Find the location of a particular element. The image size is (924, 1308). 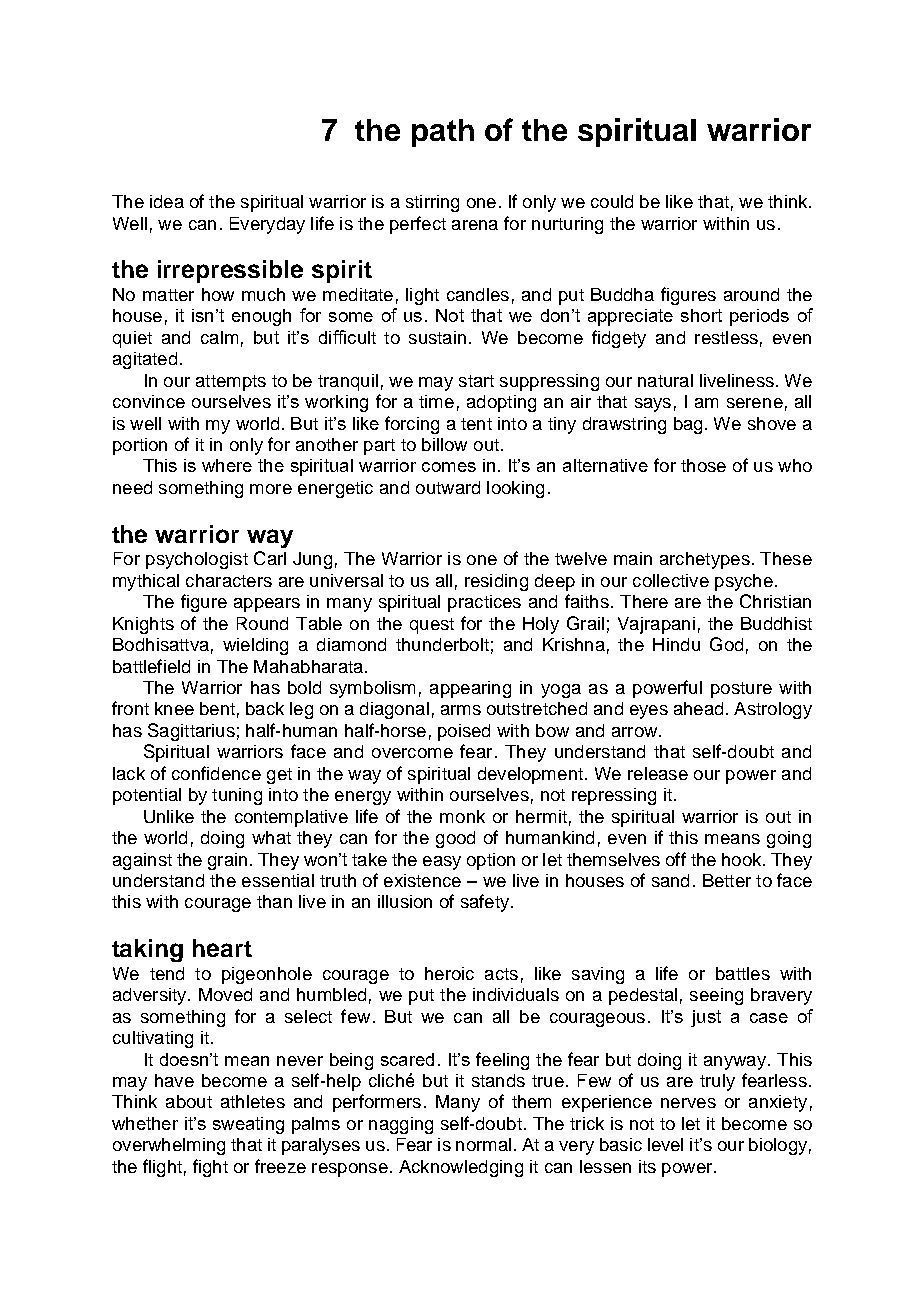

idea is located at coordinates (167, 201).
